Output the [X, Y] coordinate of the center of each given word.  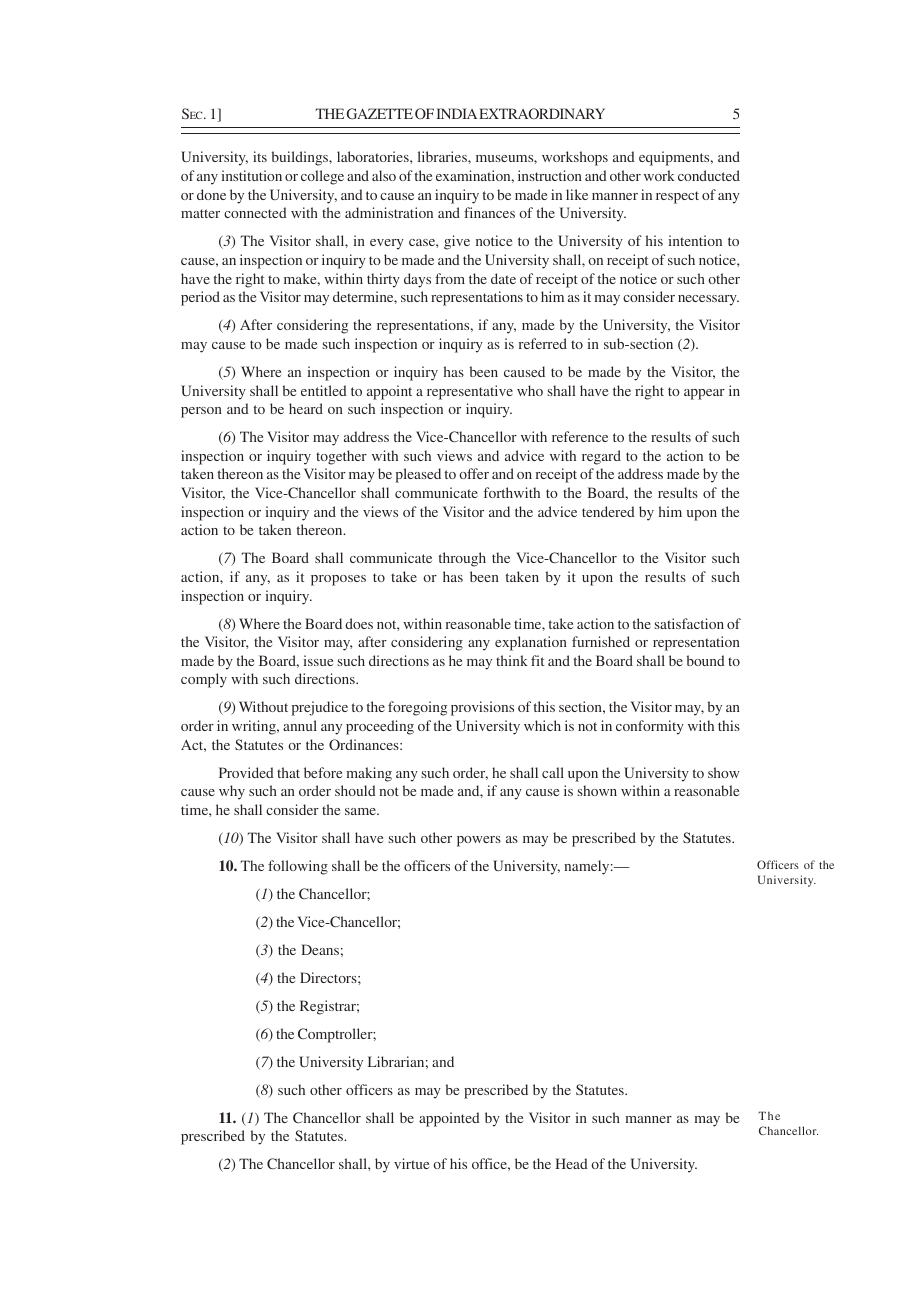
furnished [601, 641]
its [260, 156]
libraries [443, 156]
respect [677, 197]
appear [704, 394]
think [512, 660]
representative [470, 392]
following [298, 867]
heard [306, 408]
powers [479, 841]
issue [318, 660]
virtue [411, 1163]
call [553, 772]
